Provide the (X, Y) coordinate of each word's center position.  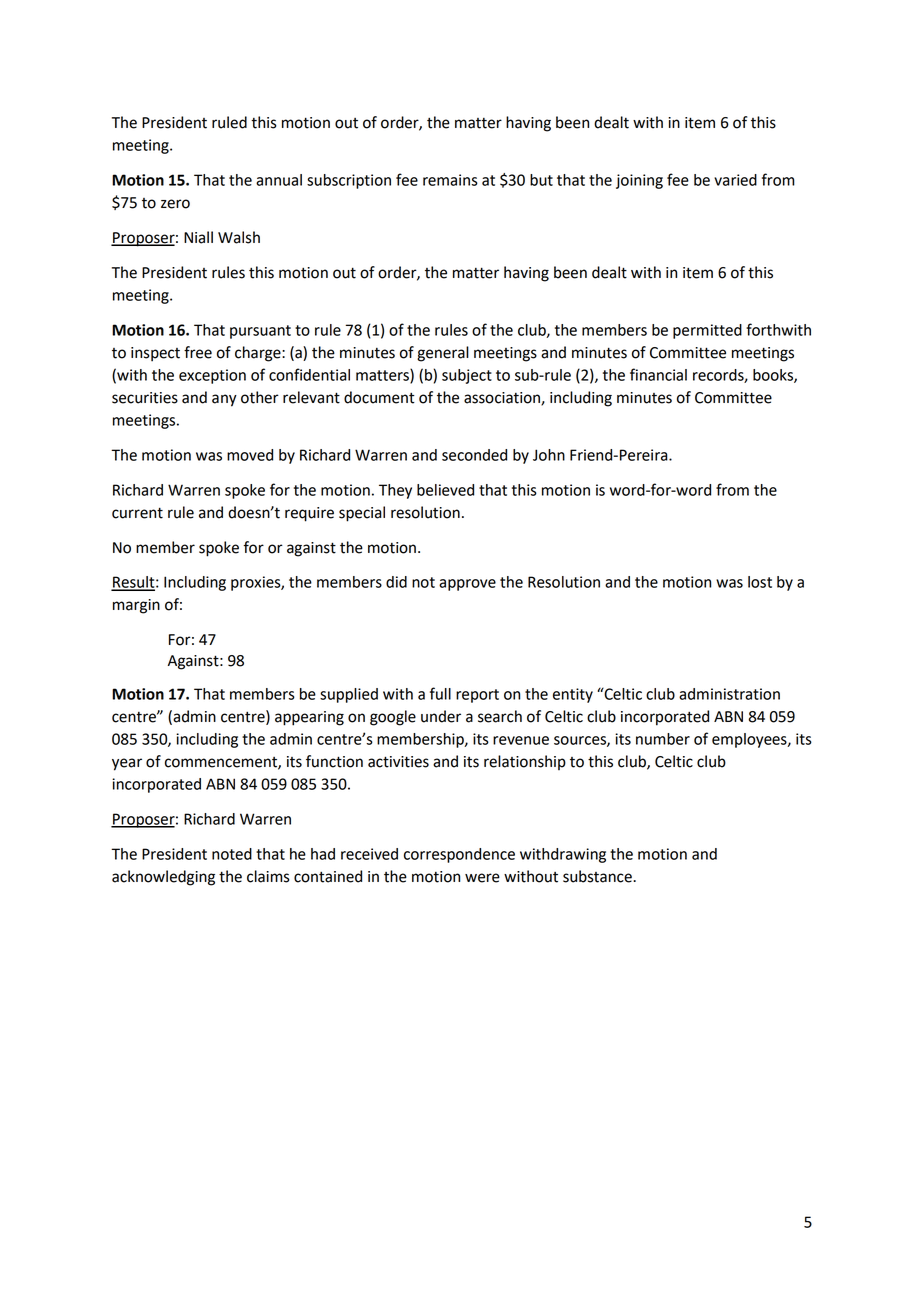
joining (639, 181)
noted (232, 854)
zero (175, 204)
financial (658, 374)
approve (467, 585)
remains (450, 180)
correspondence (459, 855)
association (503, 398)
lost (760, 582)
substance (598, 876)
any (224, 400)
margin (136, 606)
